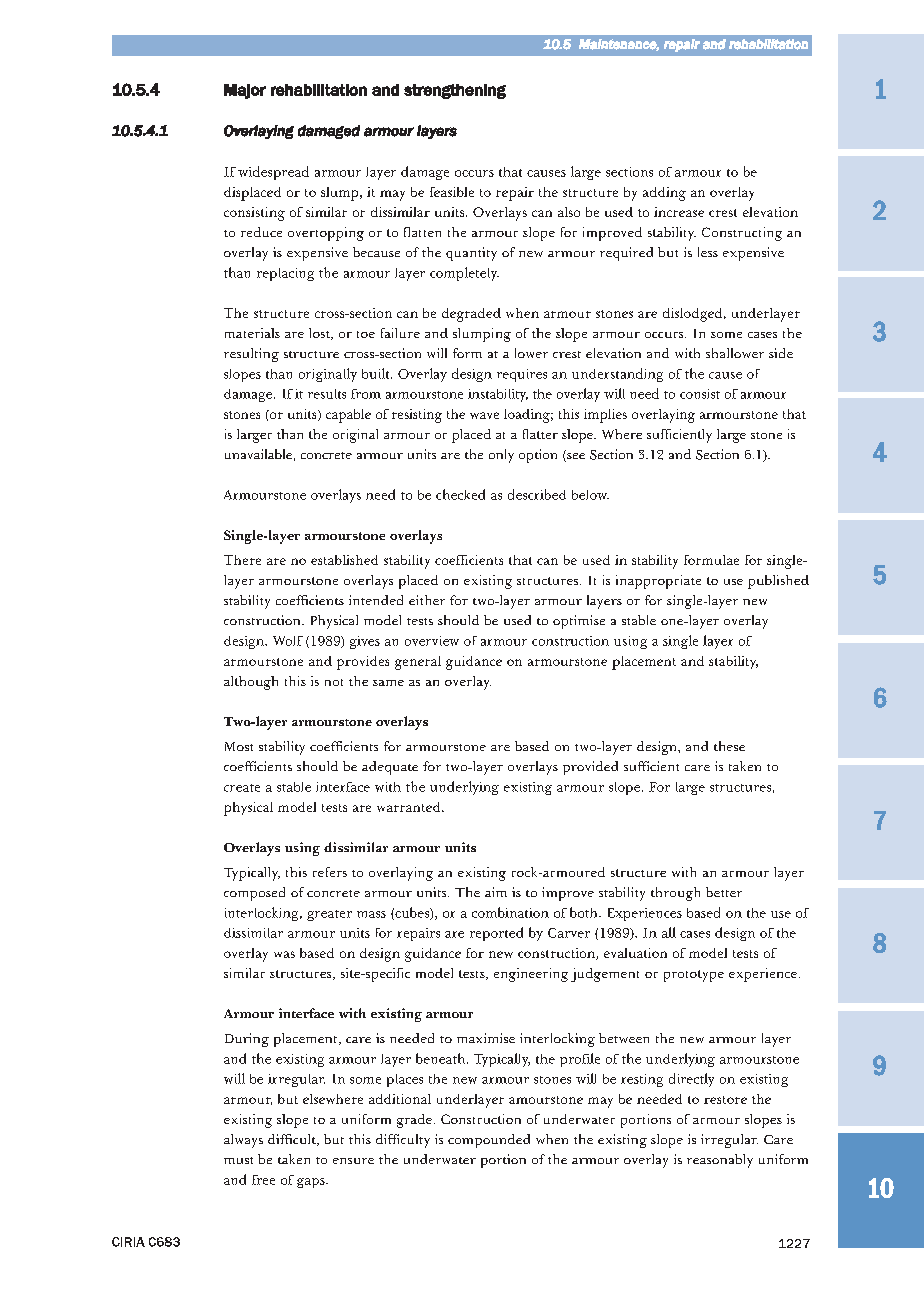  Describe the element at coordinates (679, 212) in the screenshot. I see `increase` at that location.
